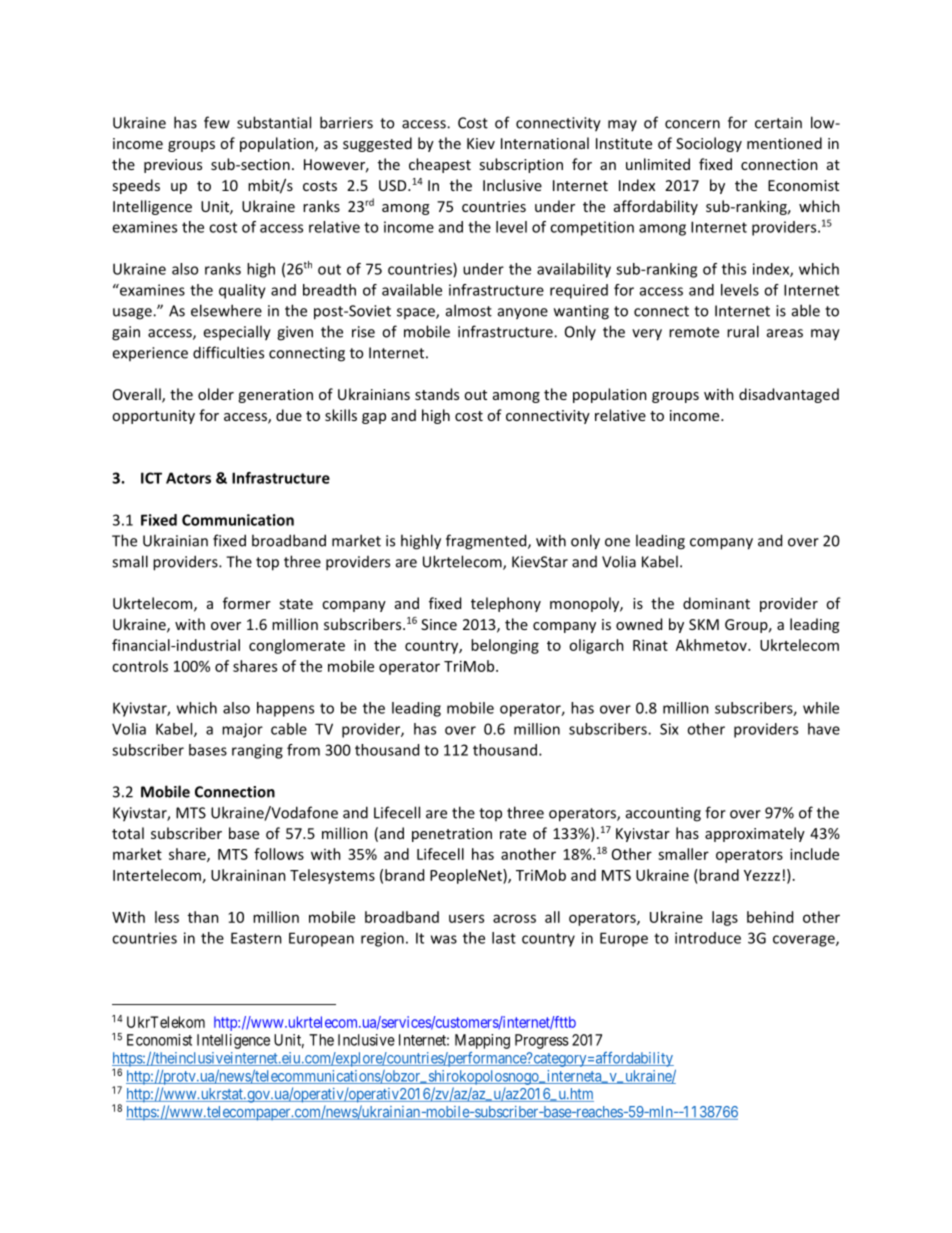  What do you see at coordinates (716, 603) in the image?
I see `dominant` at bounding box center [716, 603].
